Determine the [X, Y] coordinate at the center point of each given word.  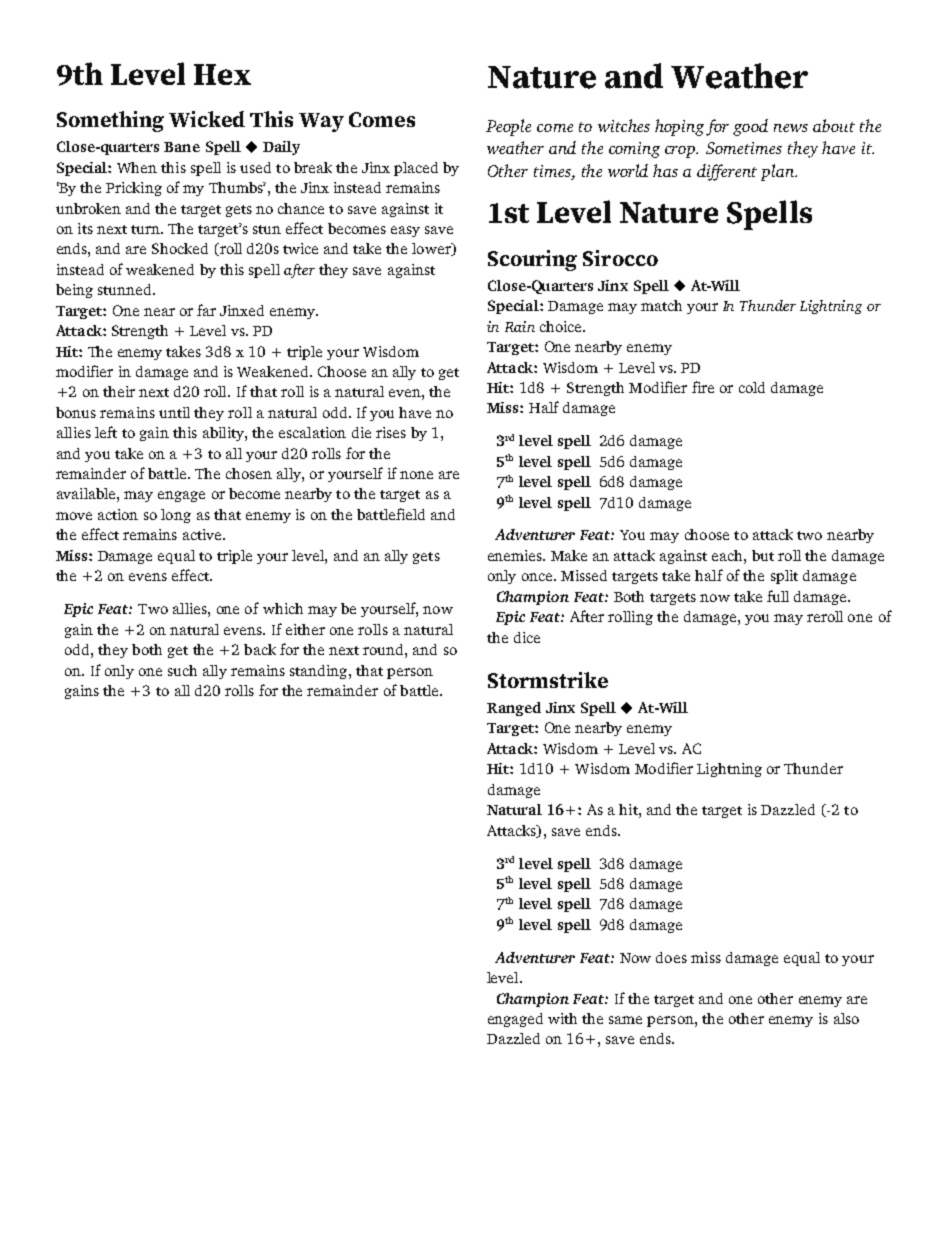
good [750, 127]
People [508, 127]
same [625, 1020]
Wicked [207, 119]
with [562, 1018]
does [671, 957]
